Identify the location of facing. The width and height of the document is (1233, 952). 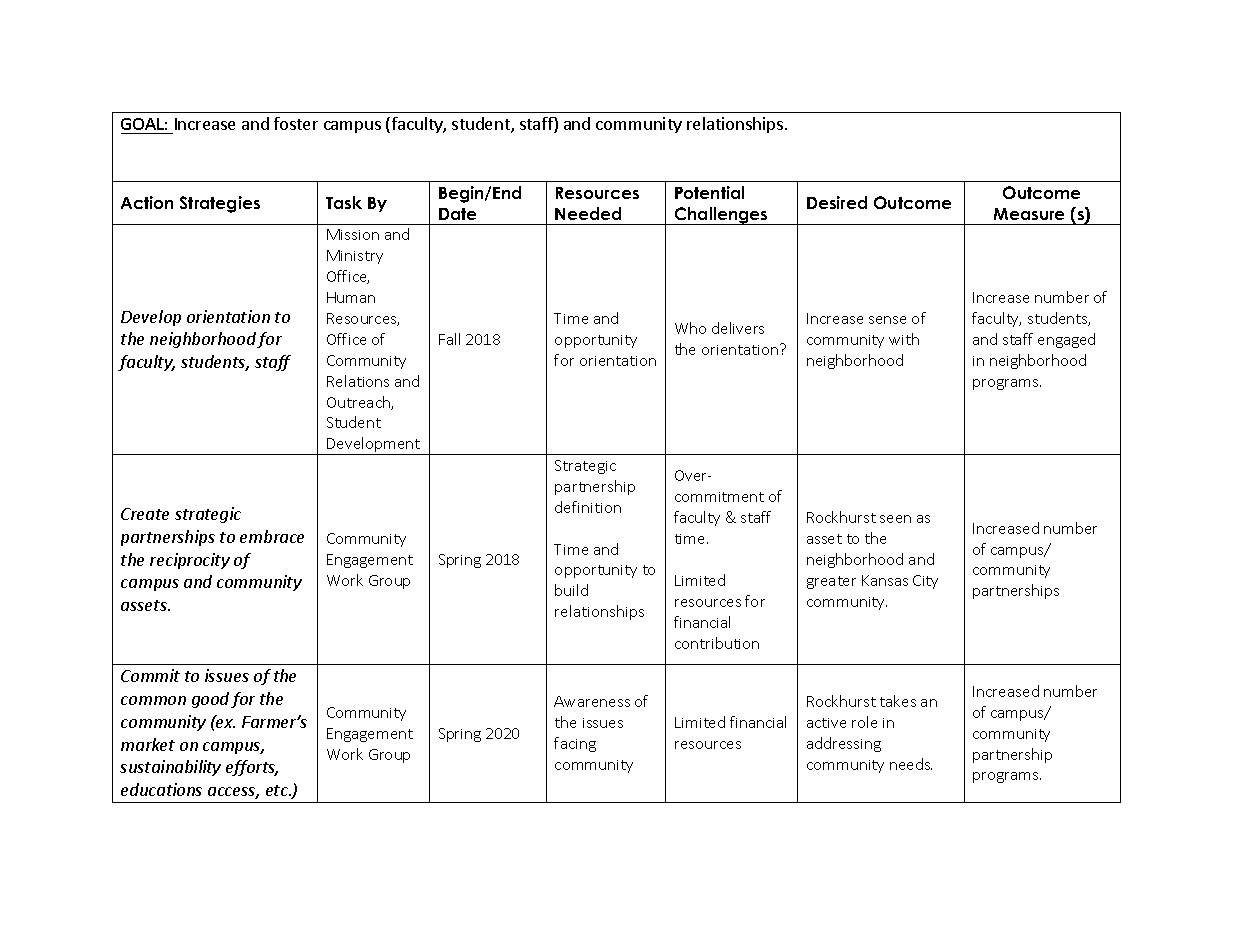
(575, 744).
